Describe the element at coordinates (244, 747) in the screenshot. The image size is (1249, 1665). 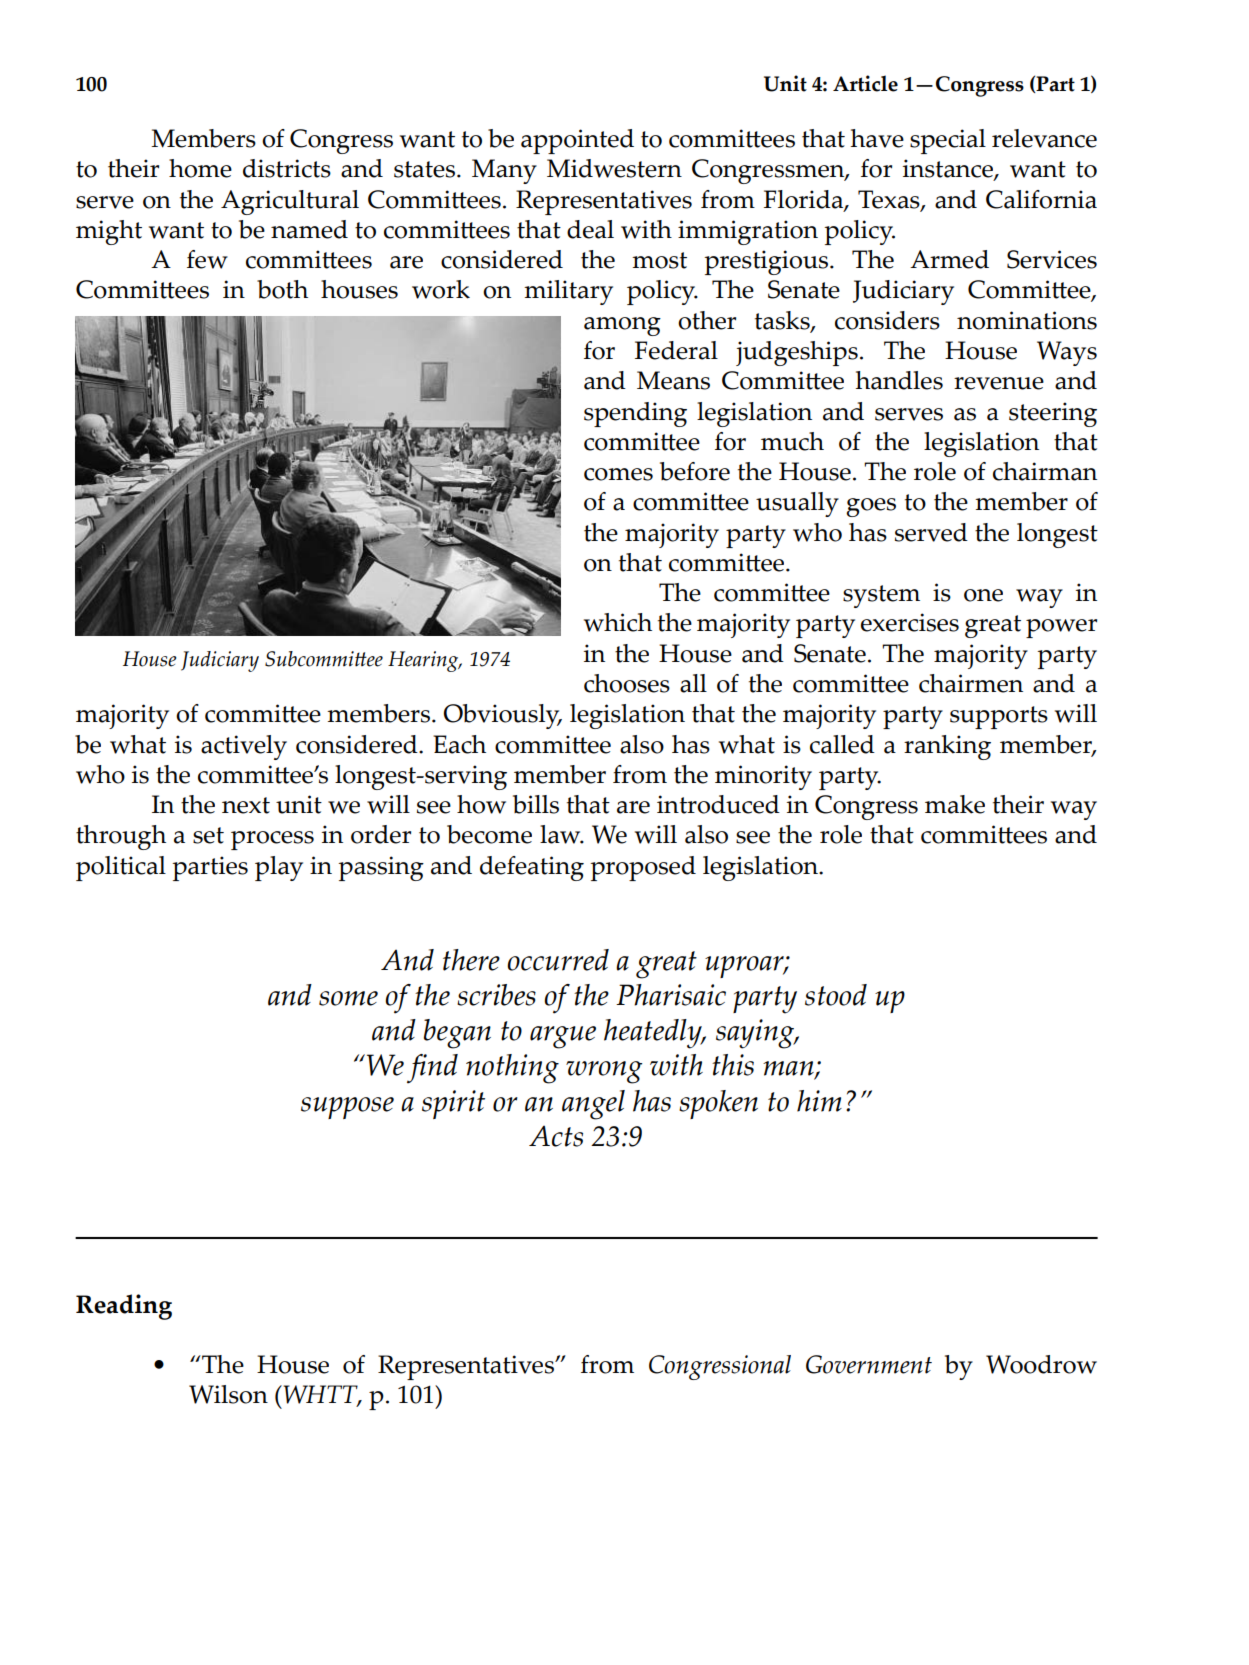
I see `actively` at that location.
